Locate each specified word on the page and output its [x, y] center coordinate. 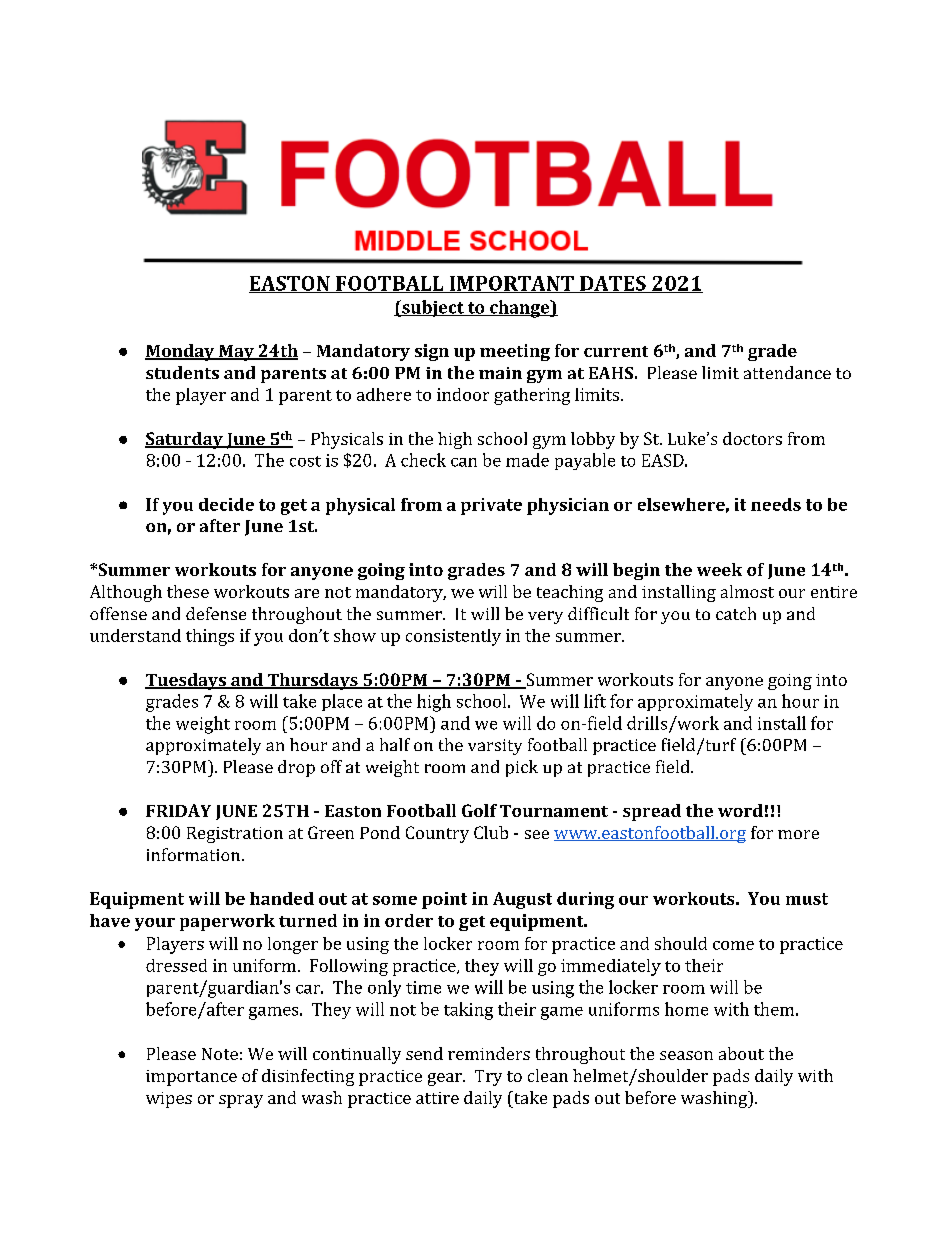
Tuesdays [186, 681]
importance [191, 1078]
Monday [181, 352]
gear [446, 1079]
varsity [495, 747]
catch [736, 613]
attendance [787, 372]
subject [433, 308]
